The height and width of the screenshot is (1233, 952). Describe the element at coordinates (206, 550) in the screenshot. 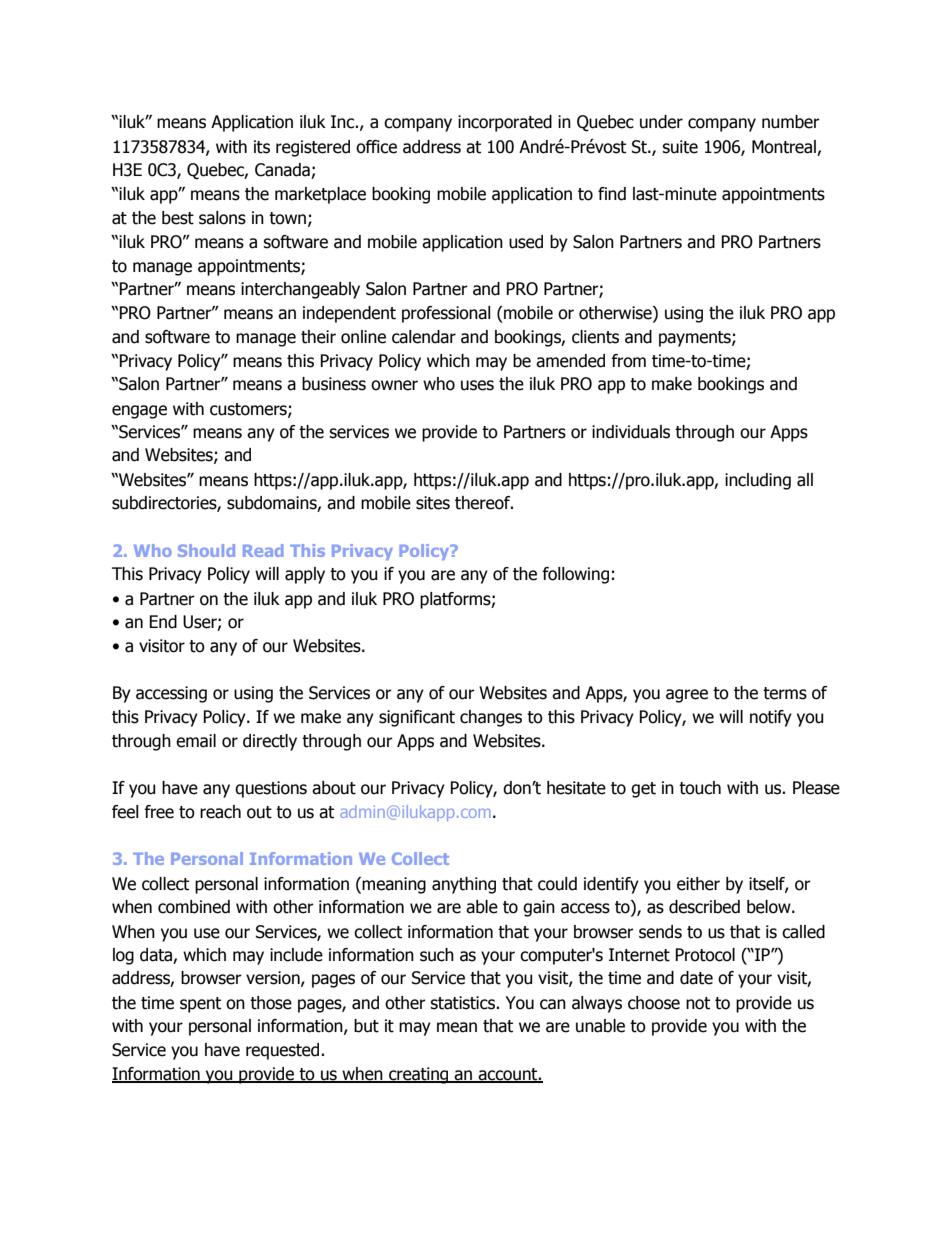

I see `Should` at that location.
